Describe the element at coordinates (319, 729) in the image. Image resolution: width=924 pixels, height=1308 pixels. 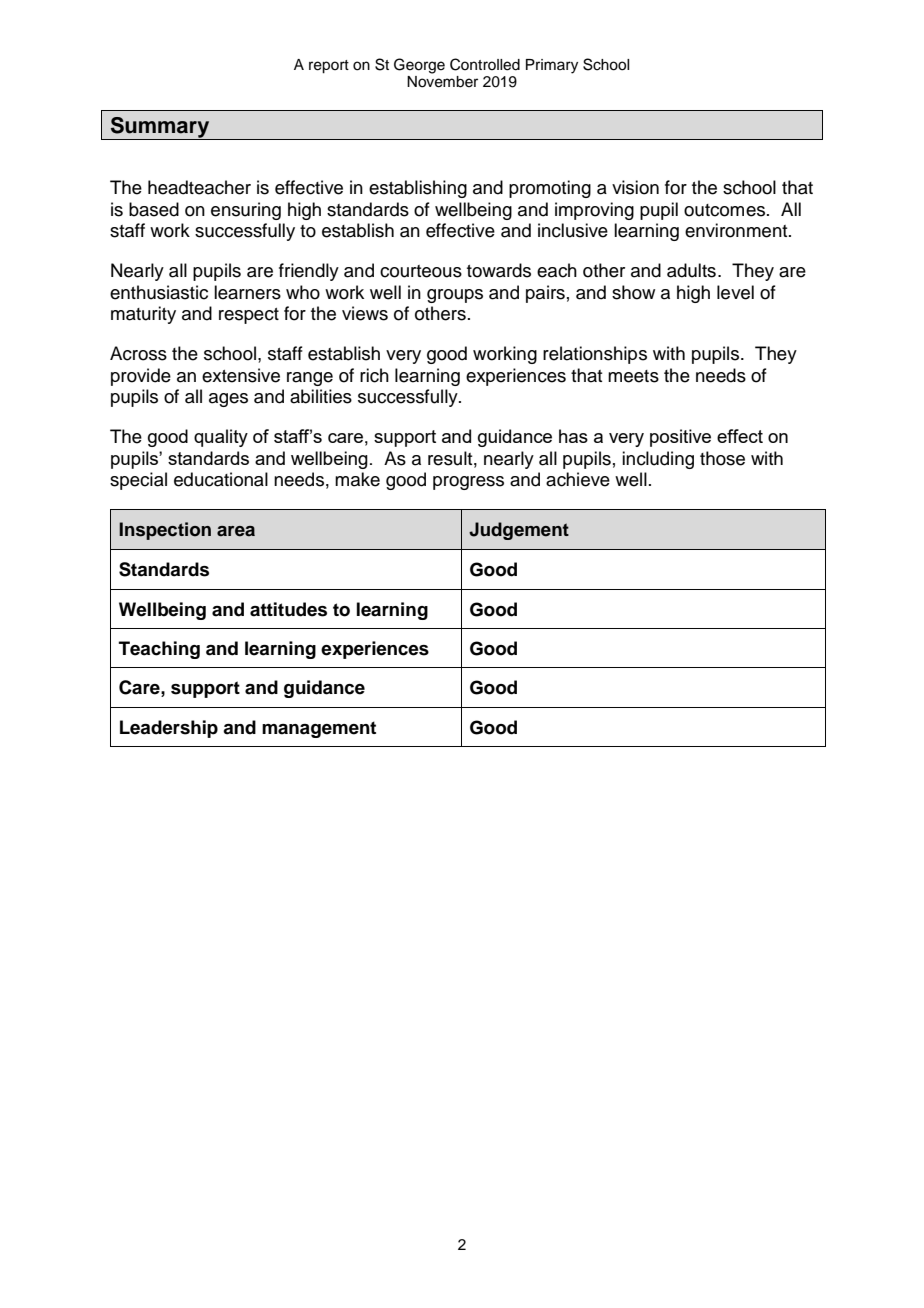
I see `management` at that location.
